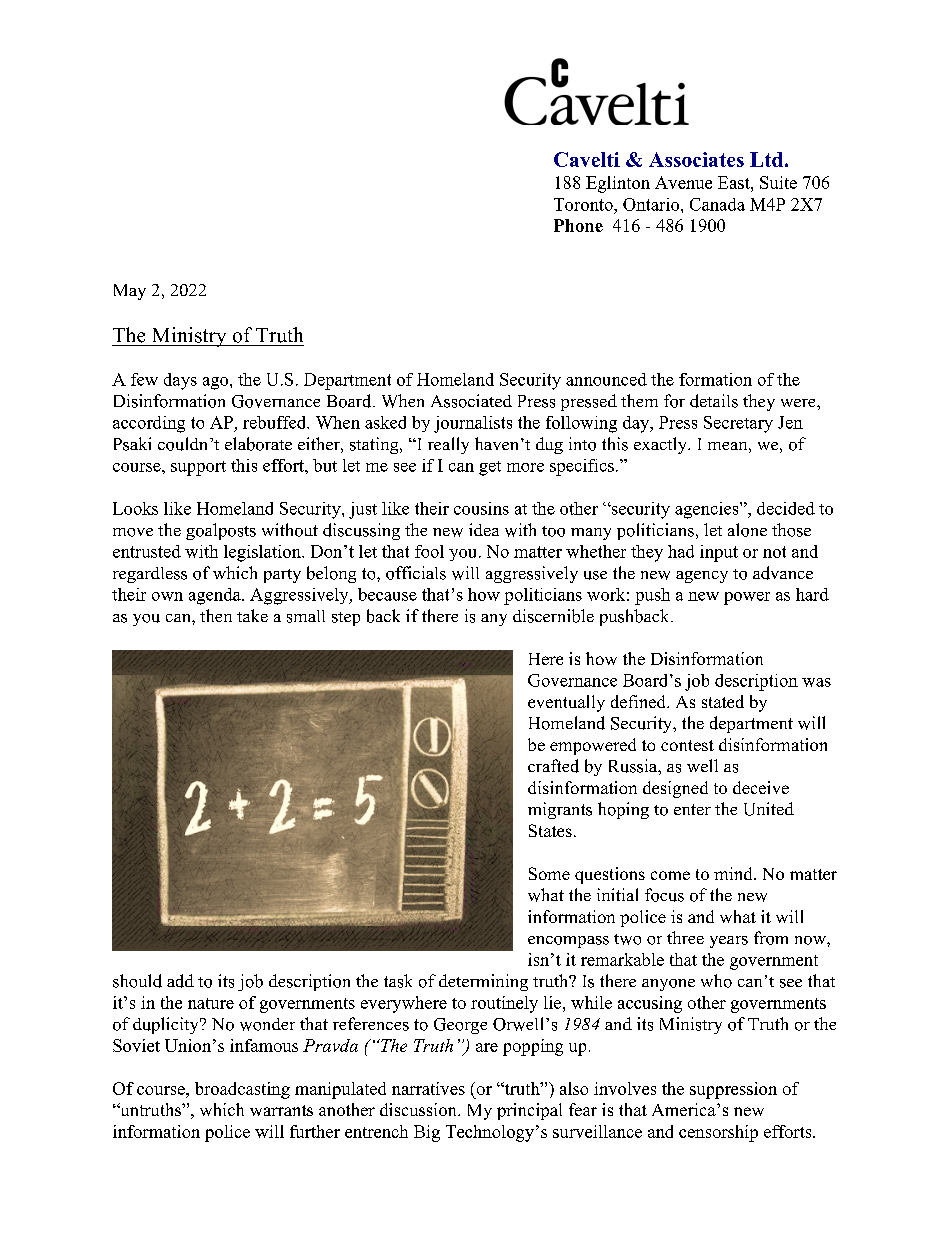  Describe the element at coordinates (180, 981) in the screenshot. I see `add` at that location.
